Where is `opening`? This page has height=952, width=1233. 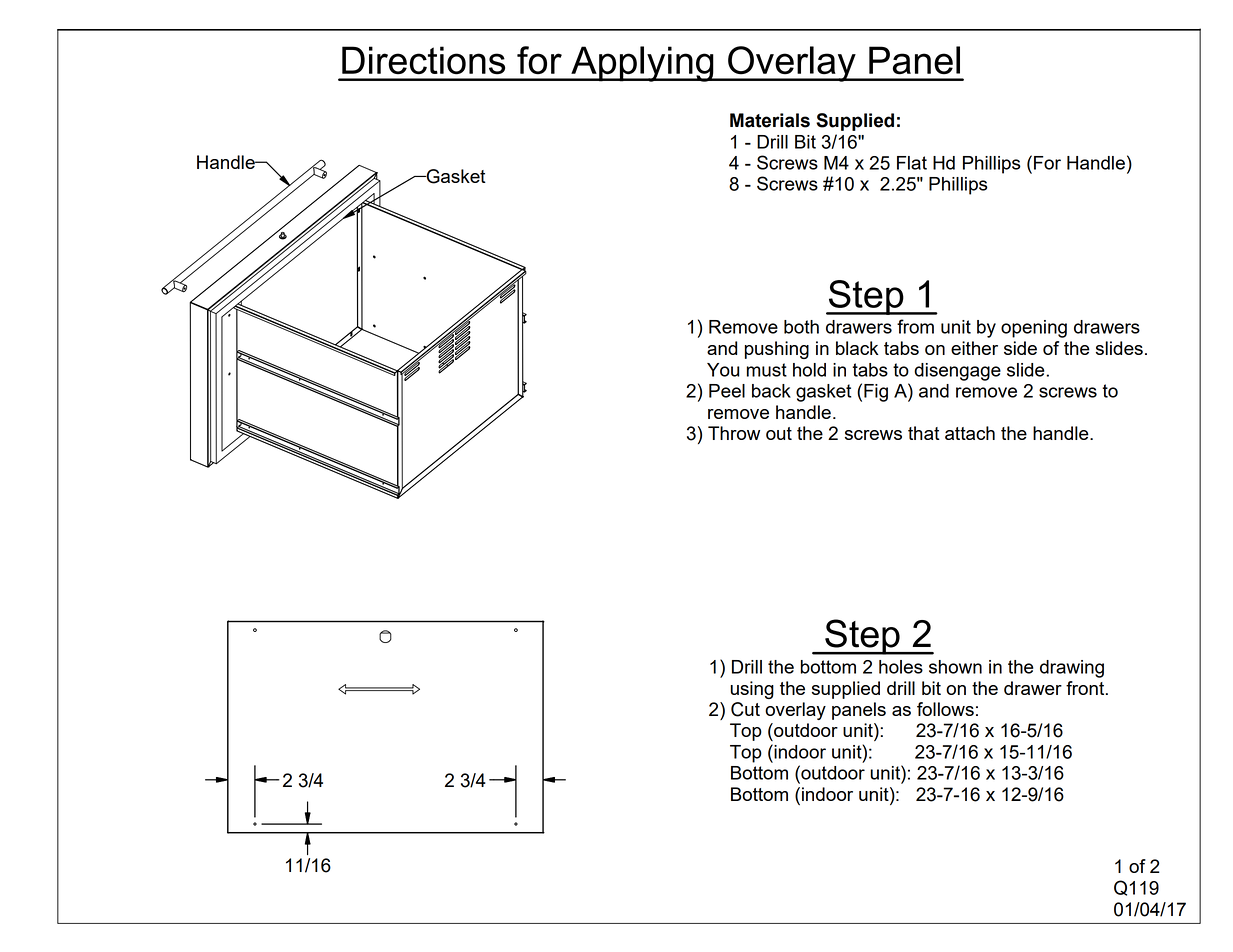 opening is located at coordinates (1034, 329).
